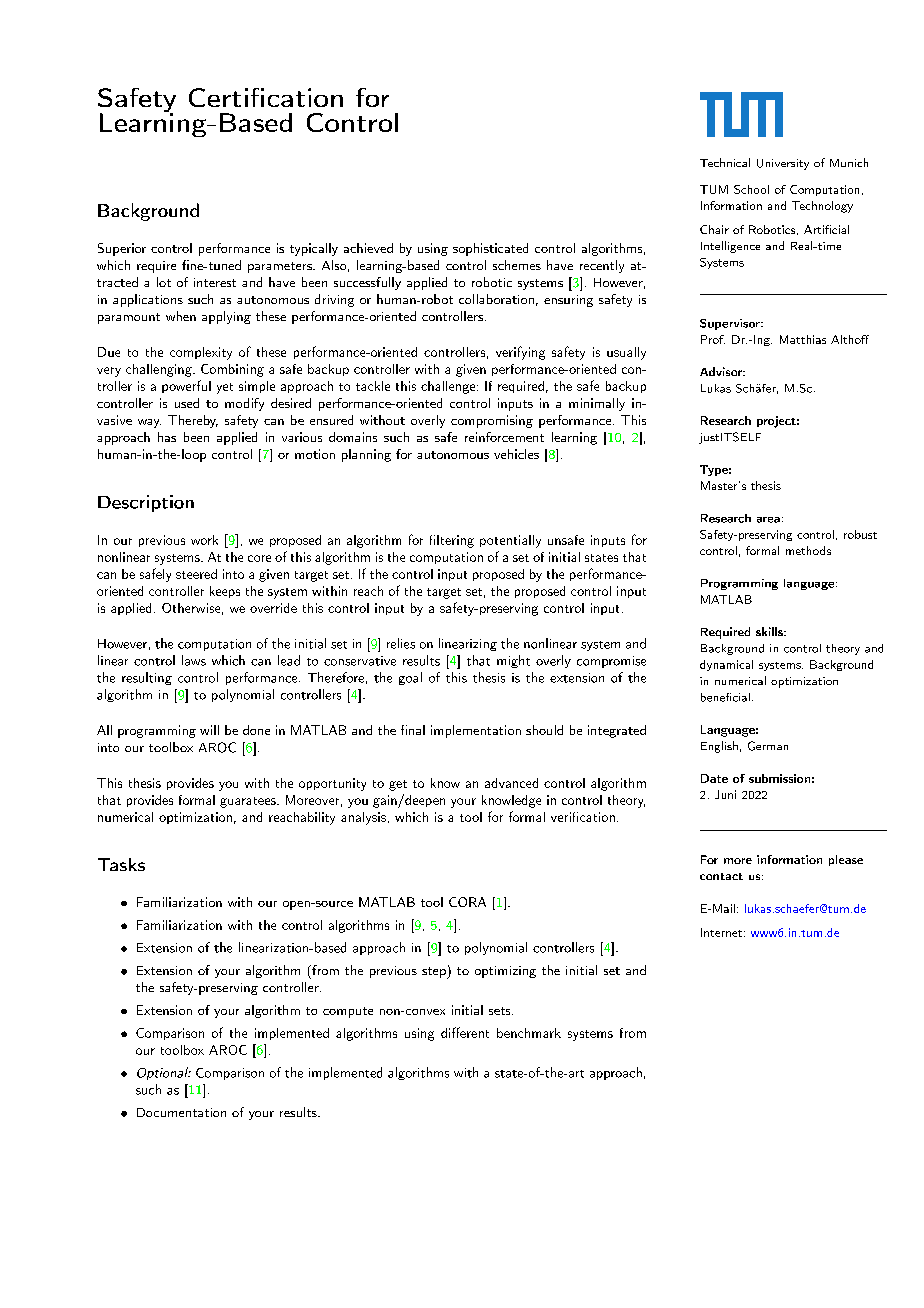 The height and width of the screenshot is (1308, 924). What do you see at coordinates (181, 1112) in the screenshot?
I see `Documentation` at bounding box center [181, 1112].
